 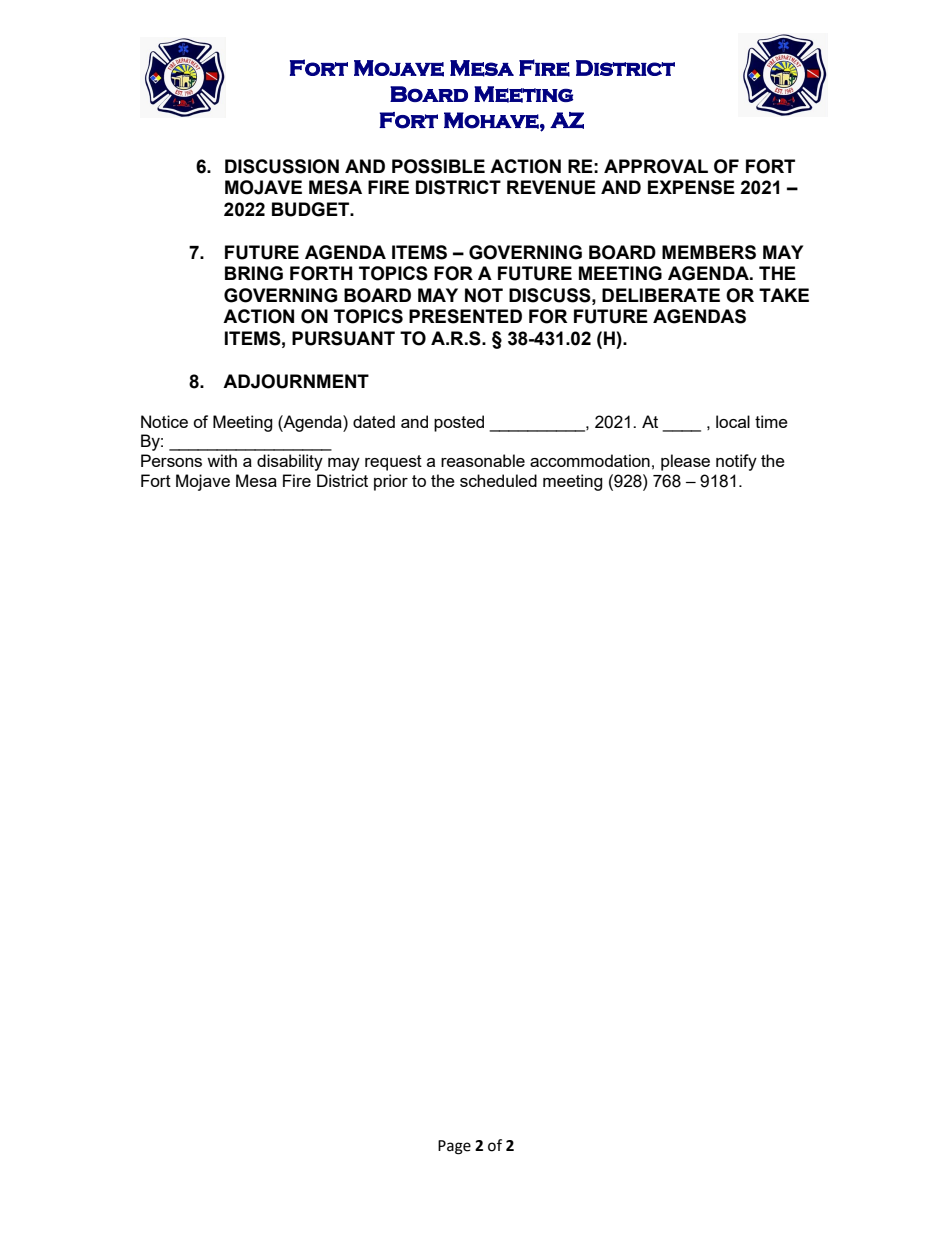 What do you see at coordinates (498, 480) in the screenshot?
I see `scheduled` at bounding box center [498, 480].
